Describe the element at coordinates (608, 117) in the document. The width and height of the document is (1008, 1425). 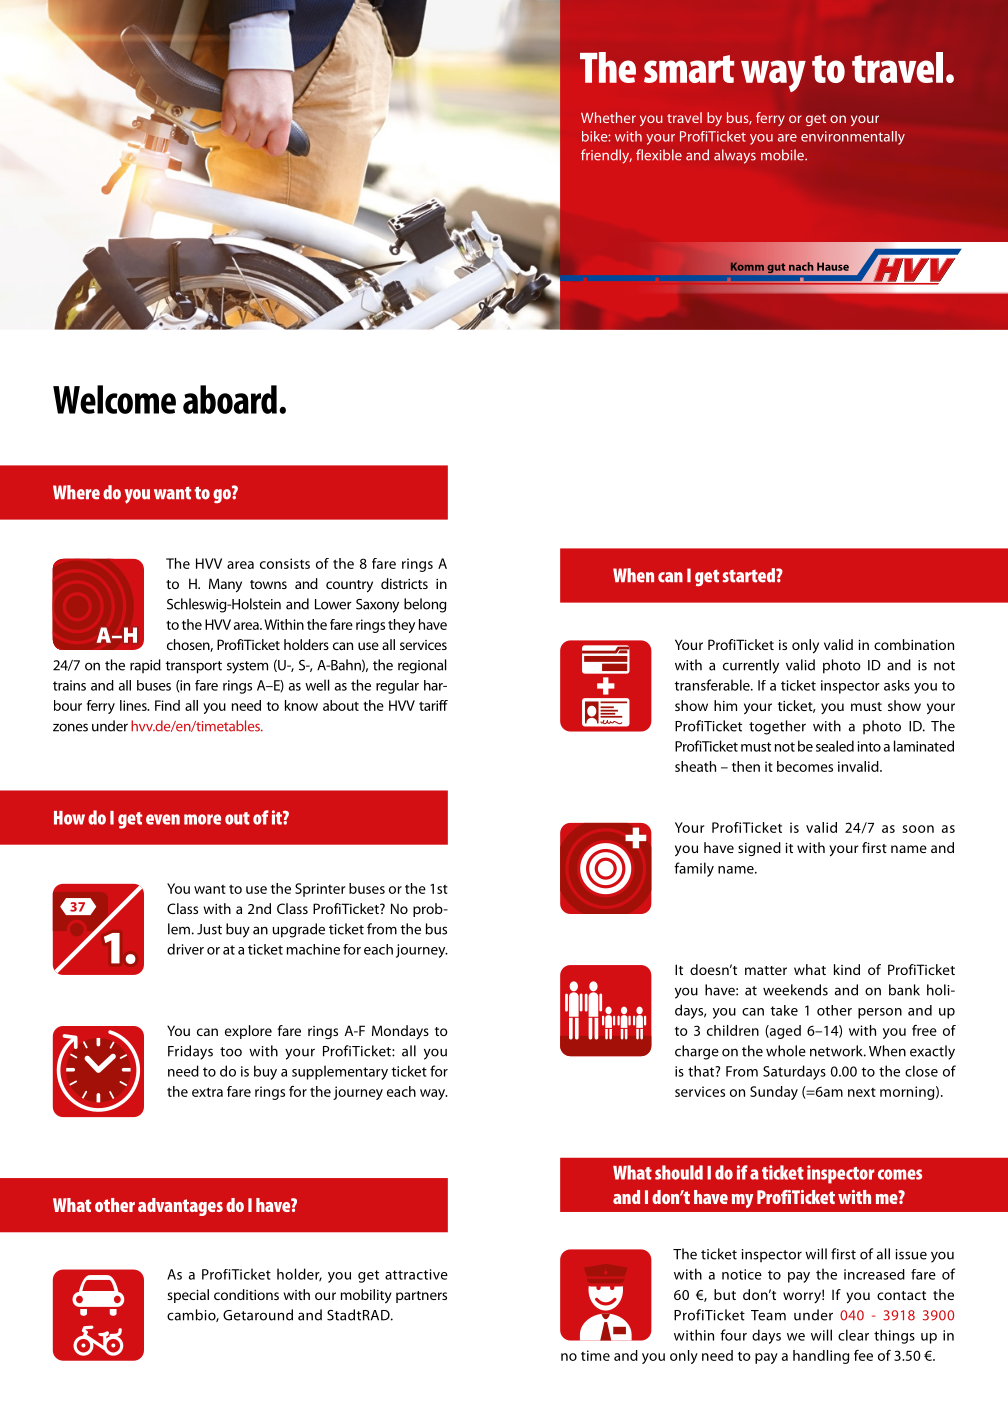
I see `Whether` at that location.
